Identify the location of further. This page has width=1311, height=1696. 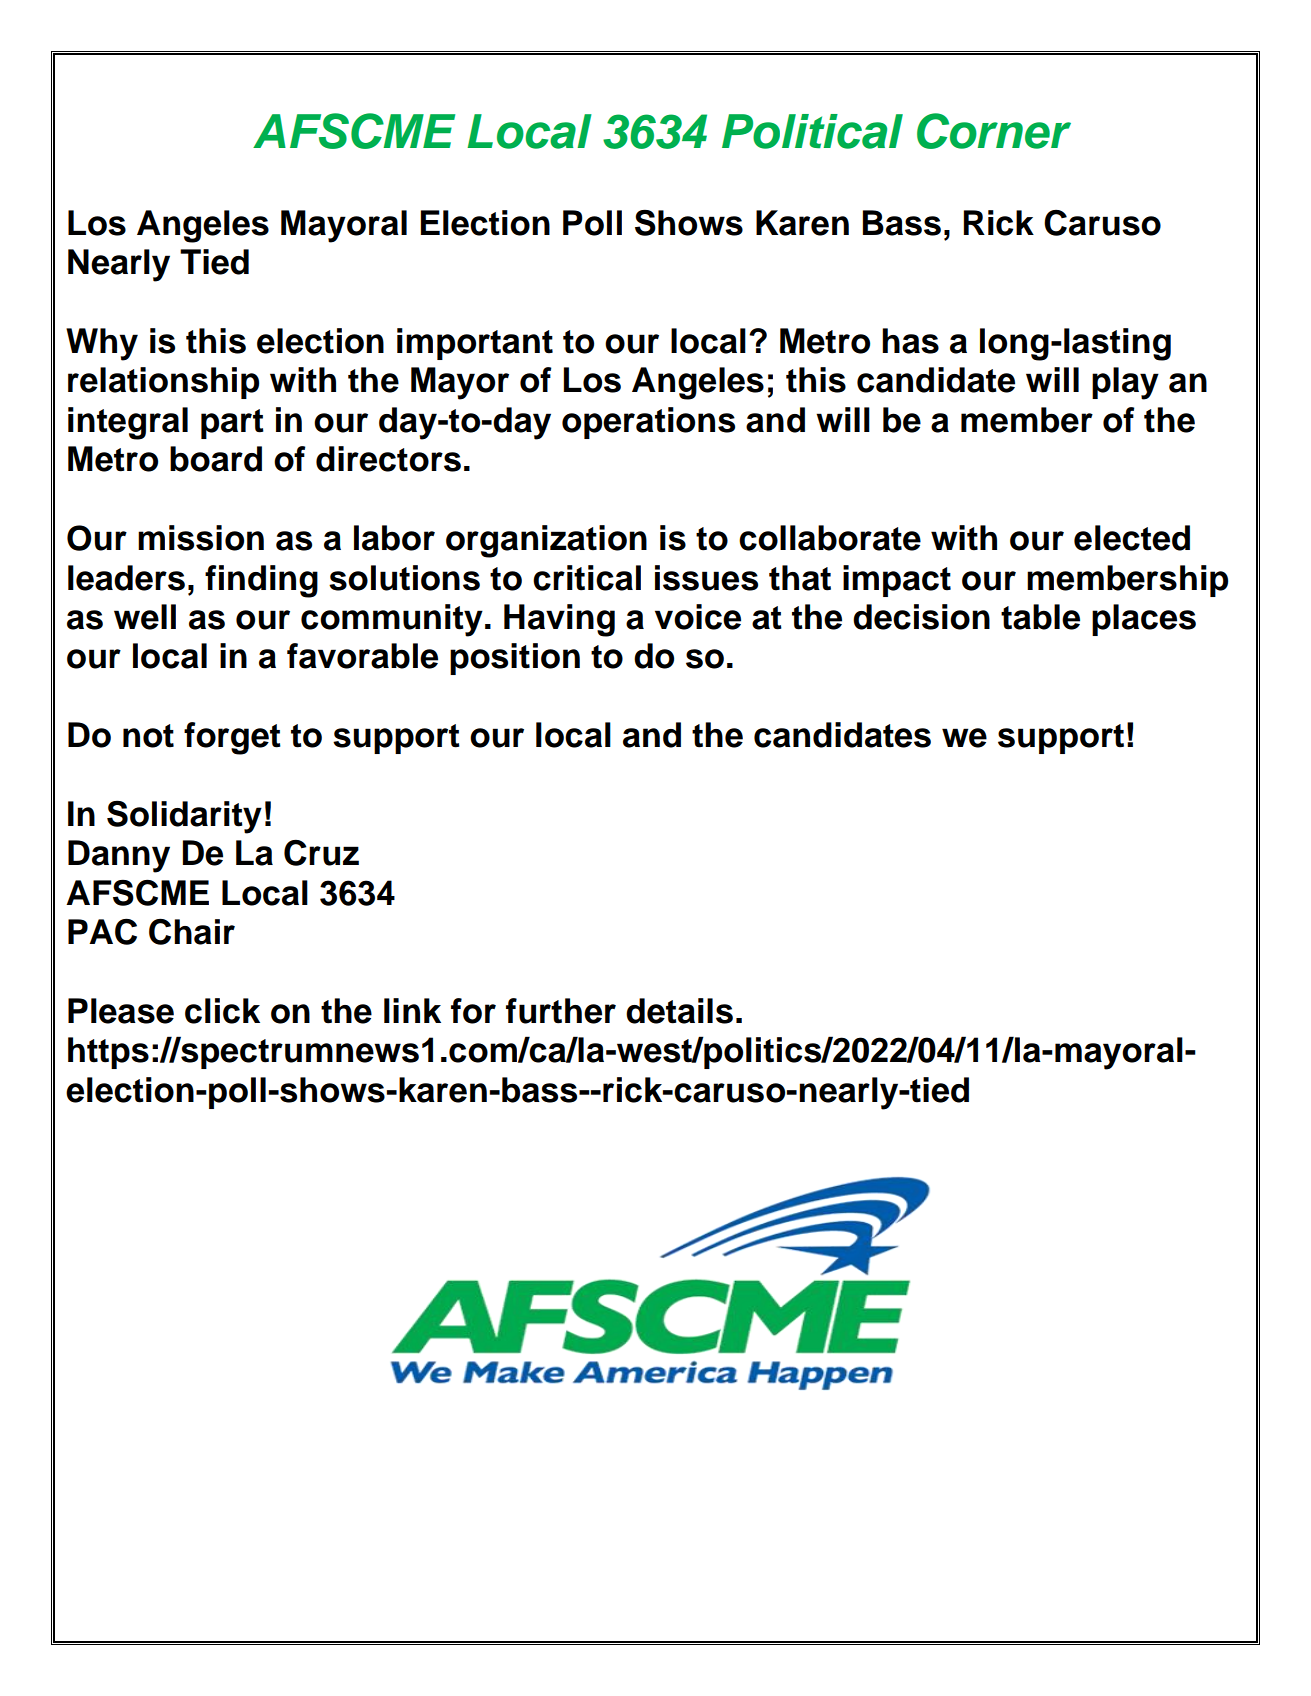
(561, 1011).
